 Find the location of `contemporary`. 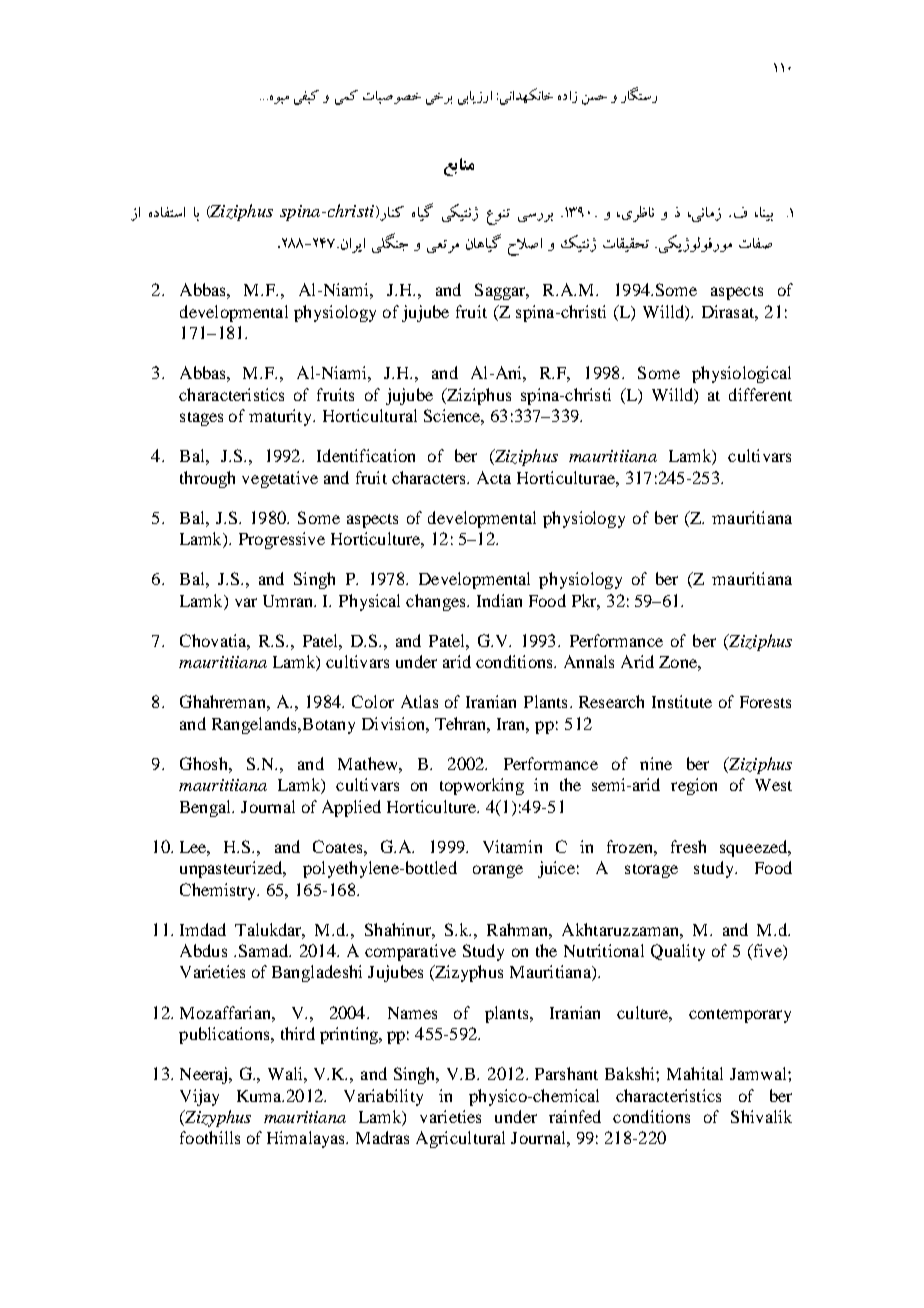

contemporary is located at coordinates (740, 1016).
